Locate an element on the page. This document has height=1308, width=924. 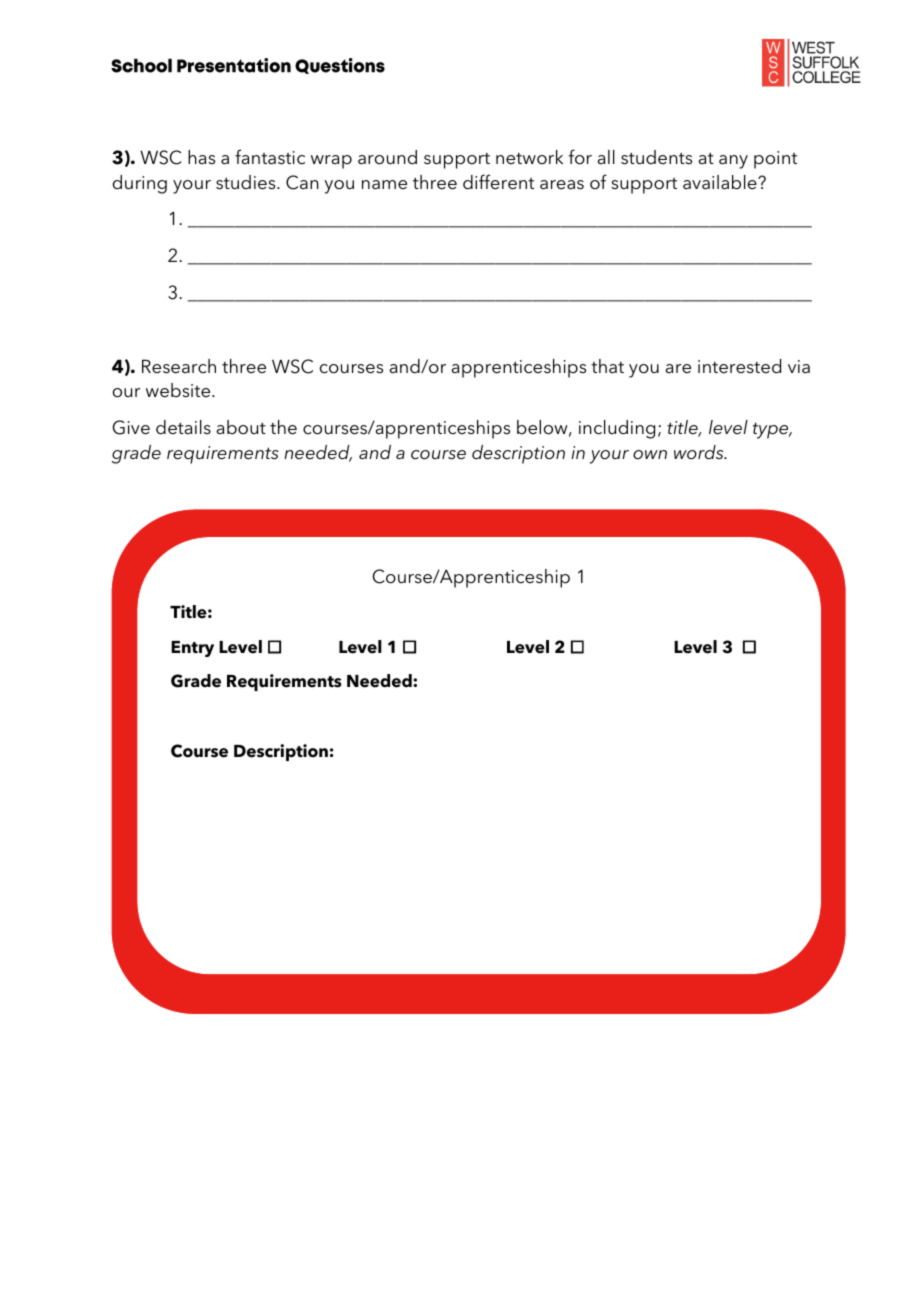
studies is located at coordinates (247, 182).
